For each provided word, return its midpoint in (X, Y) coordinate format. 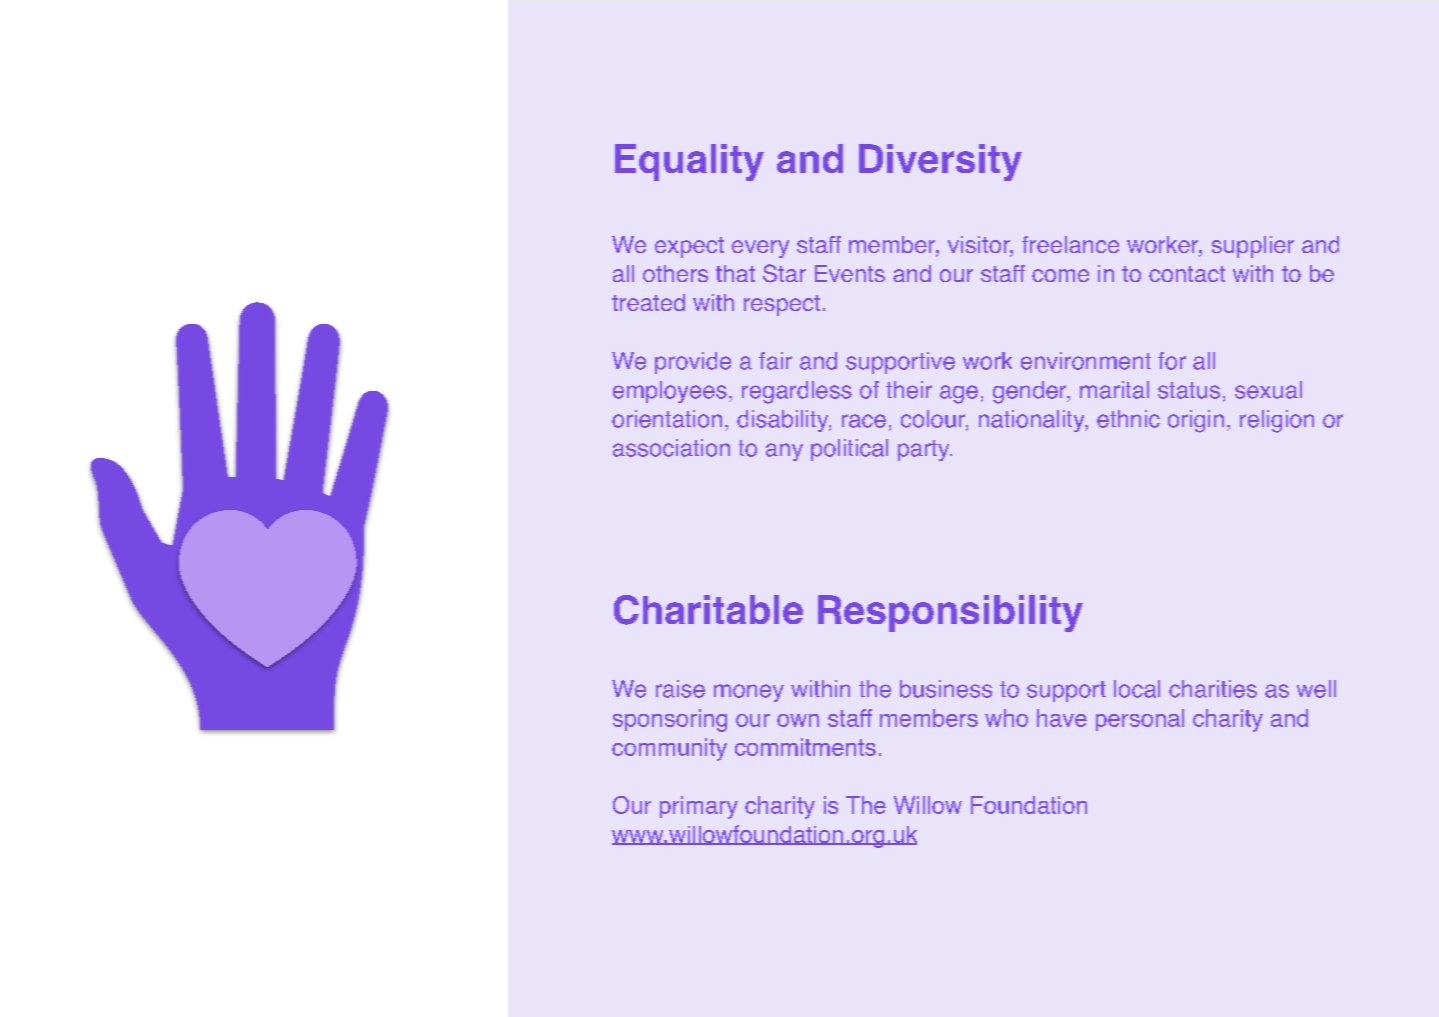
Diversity (940, 162)
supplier (1253, 247)
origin (1196, 421)
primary (699, 807)
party (925, 450)
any (784, 452)
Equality (689, 162)
